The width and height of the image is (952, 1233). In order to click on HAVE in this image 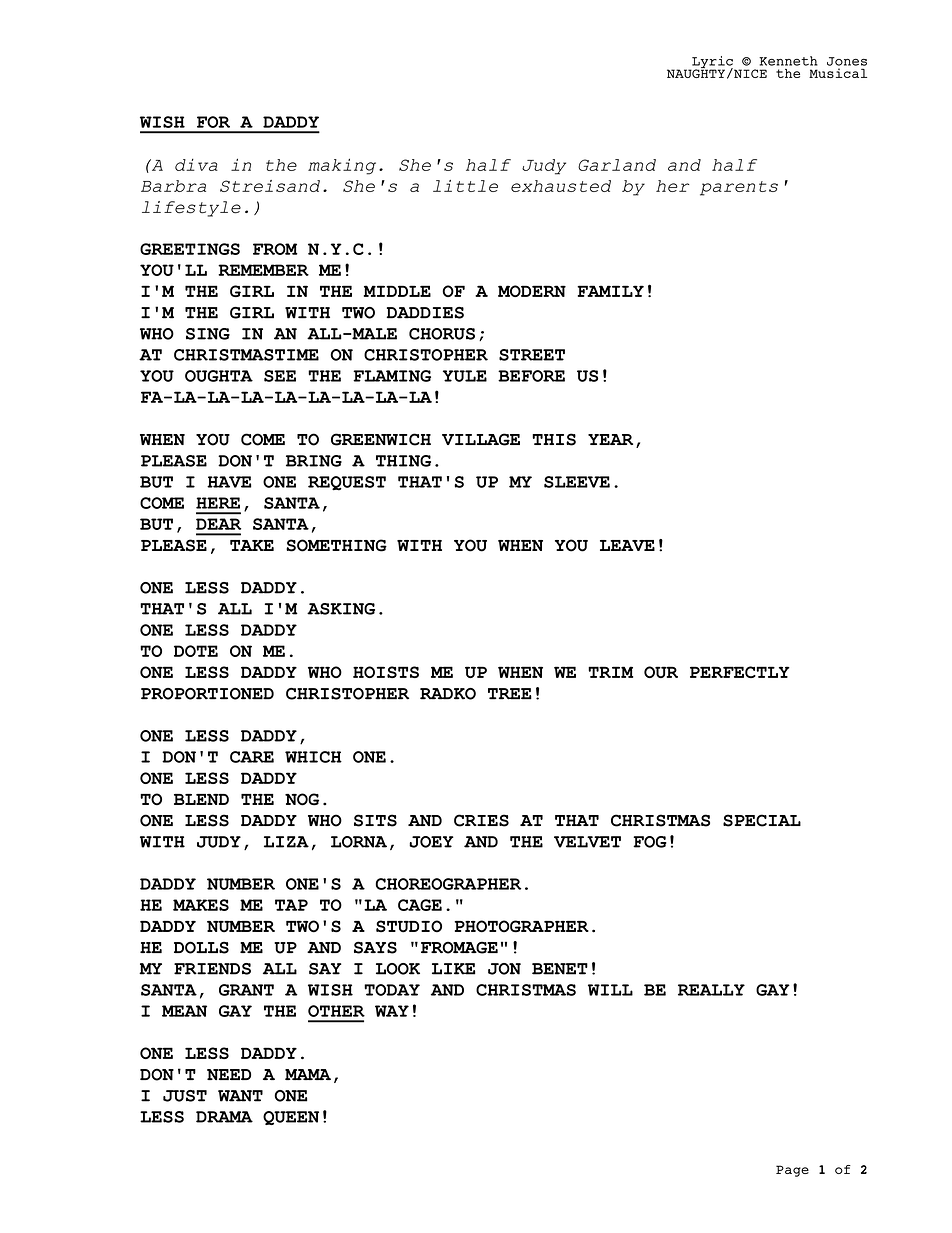, I will do `click(229, 482)`.
